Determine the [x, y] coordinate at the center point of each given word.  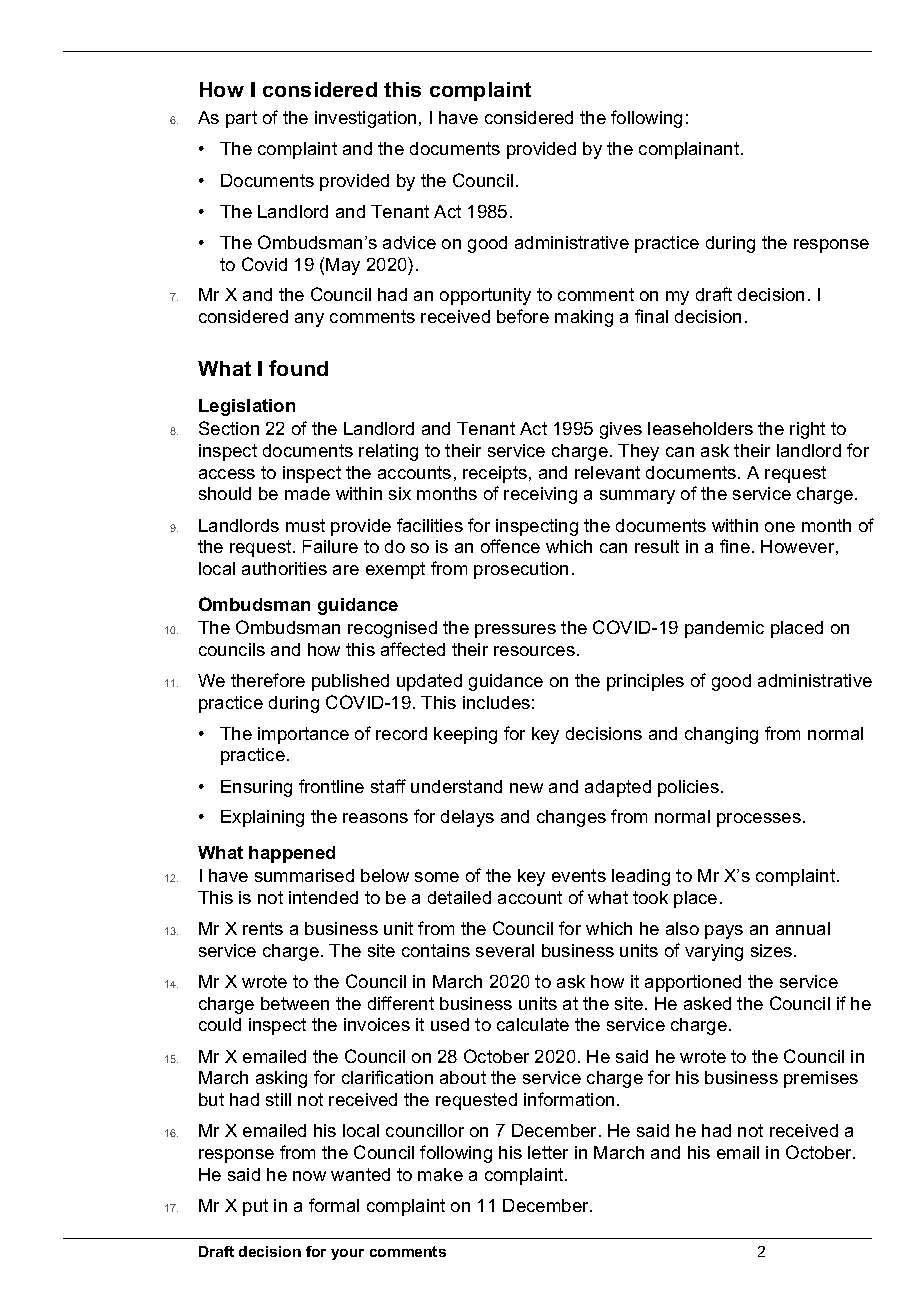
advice [409, 242]
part [241, 119]
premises [821, 1079]
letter [548, 1152]
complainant [690, 150]
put [255, 1207]
